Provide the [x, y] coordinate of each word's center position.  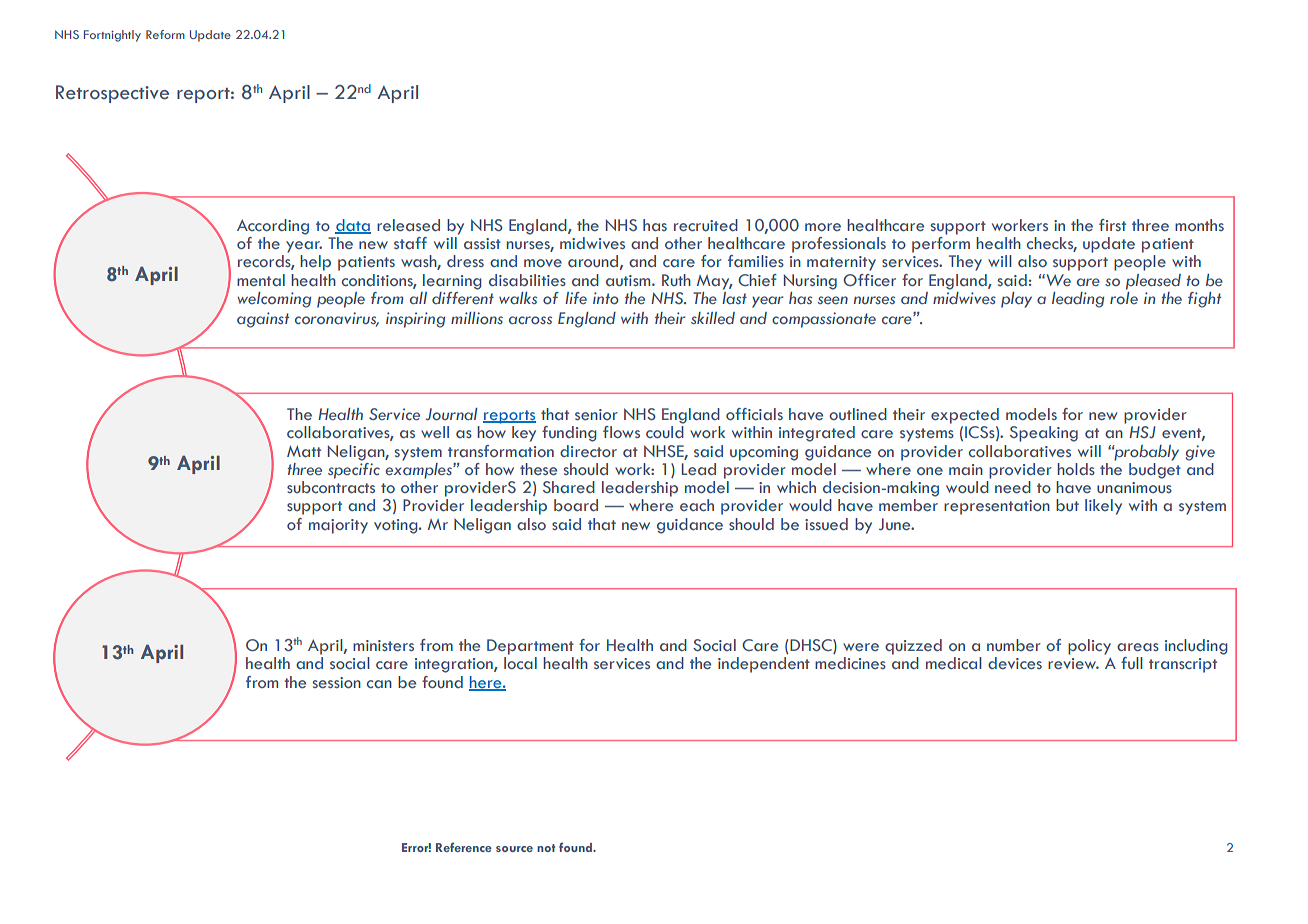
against [263, 320]
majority [338, 526]
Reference [464, 847]
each [697, 505]
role [1124, 297]
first [1112, 225]
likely [1103, 507]
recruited [706, 225]
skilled [713, 318]
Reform [165, 34]
